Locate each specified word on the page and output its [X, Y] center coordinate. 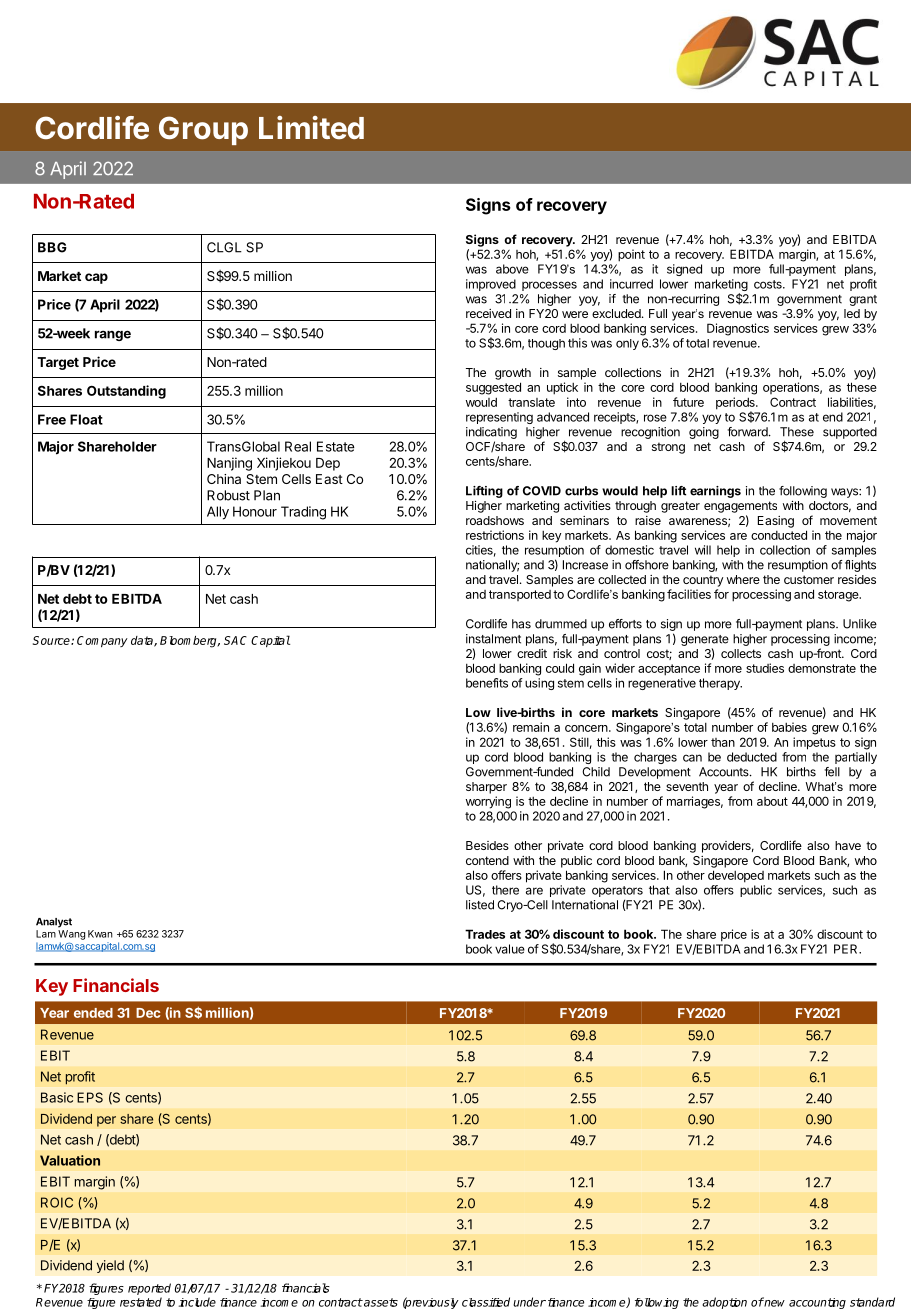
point [631, 255]
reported [149, 1289]
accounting [817, 1303]
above [512, 269]
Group [203, 130]
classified [486, 1302]
